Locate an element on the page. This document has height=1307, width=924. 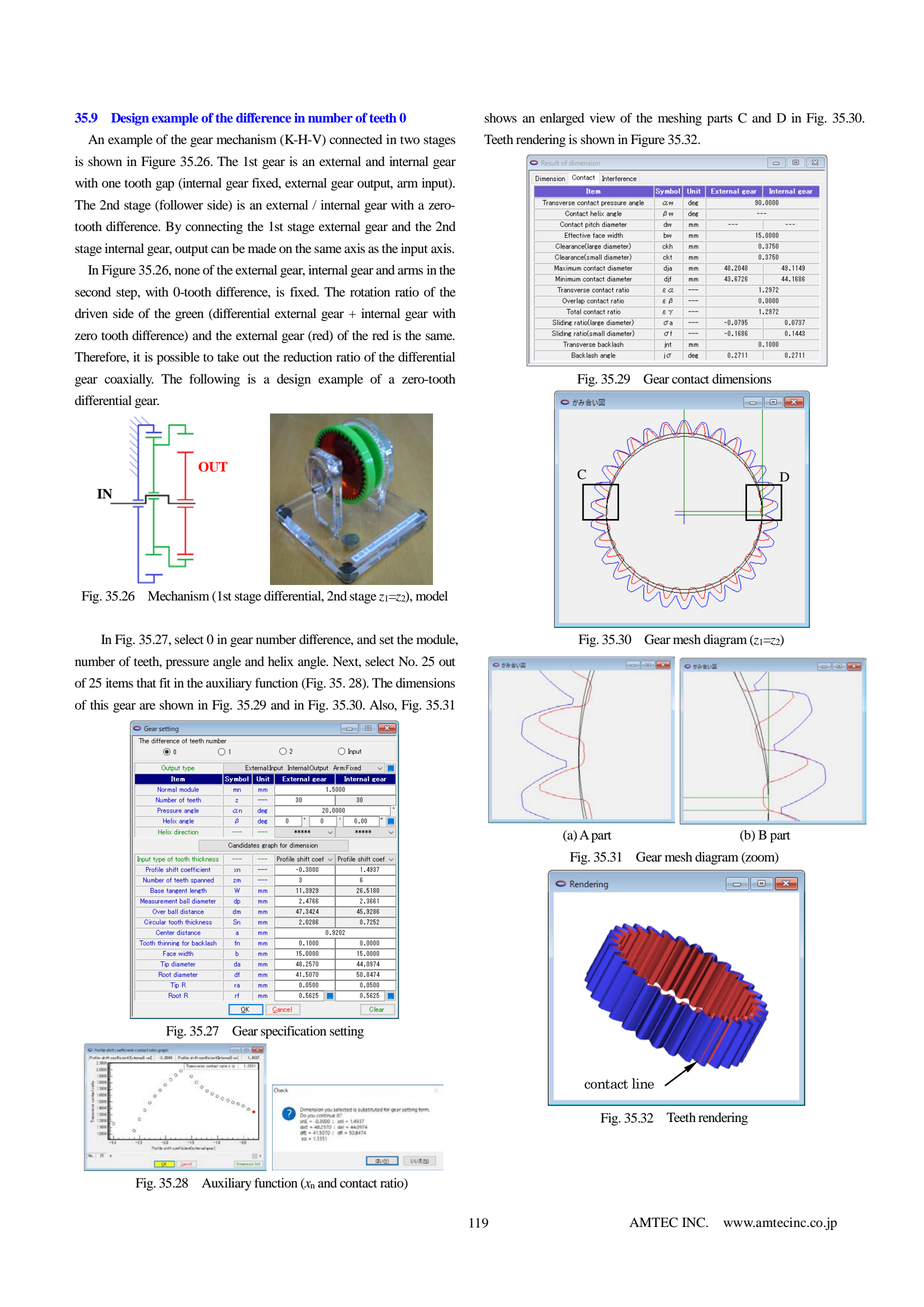
gap is located at coordinates (165, 186).
